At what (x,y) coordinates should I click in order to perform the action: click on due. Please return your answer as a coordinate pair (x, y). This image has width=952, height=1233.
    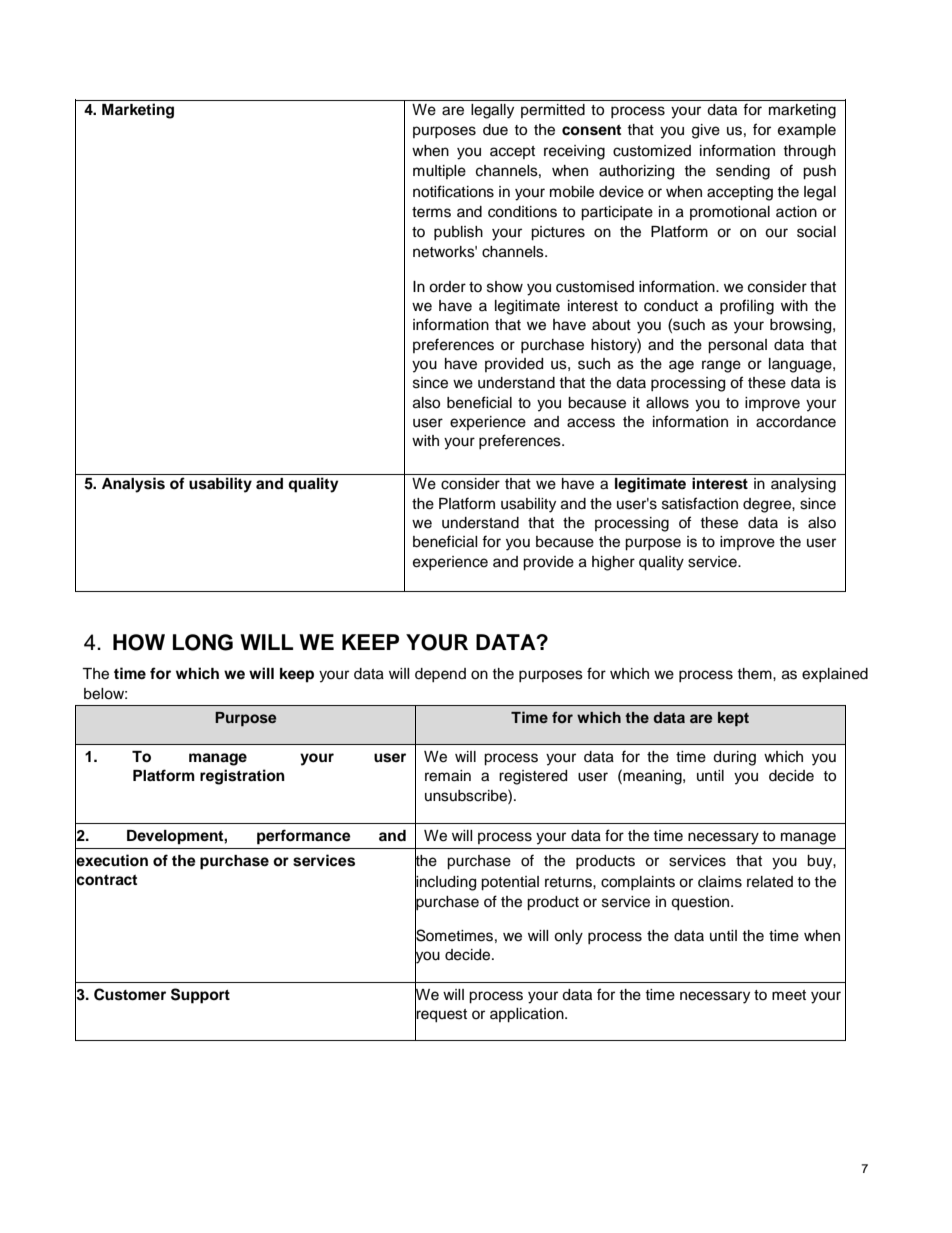
    Looking at the image, I should click on (495, 130).
